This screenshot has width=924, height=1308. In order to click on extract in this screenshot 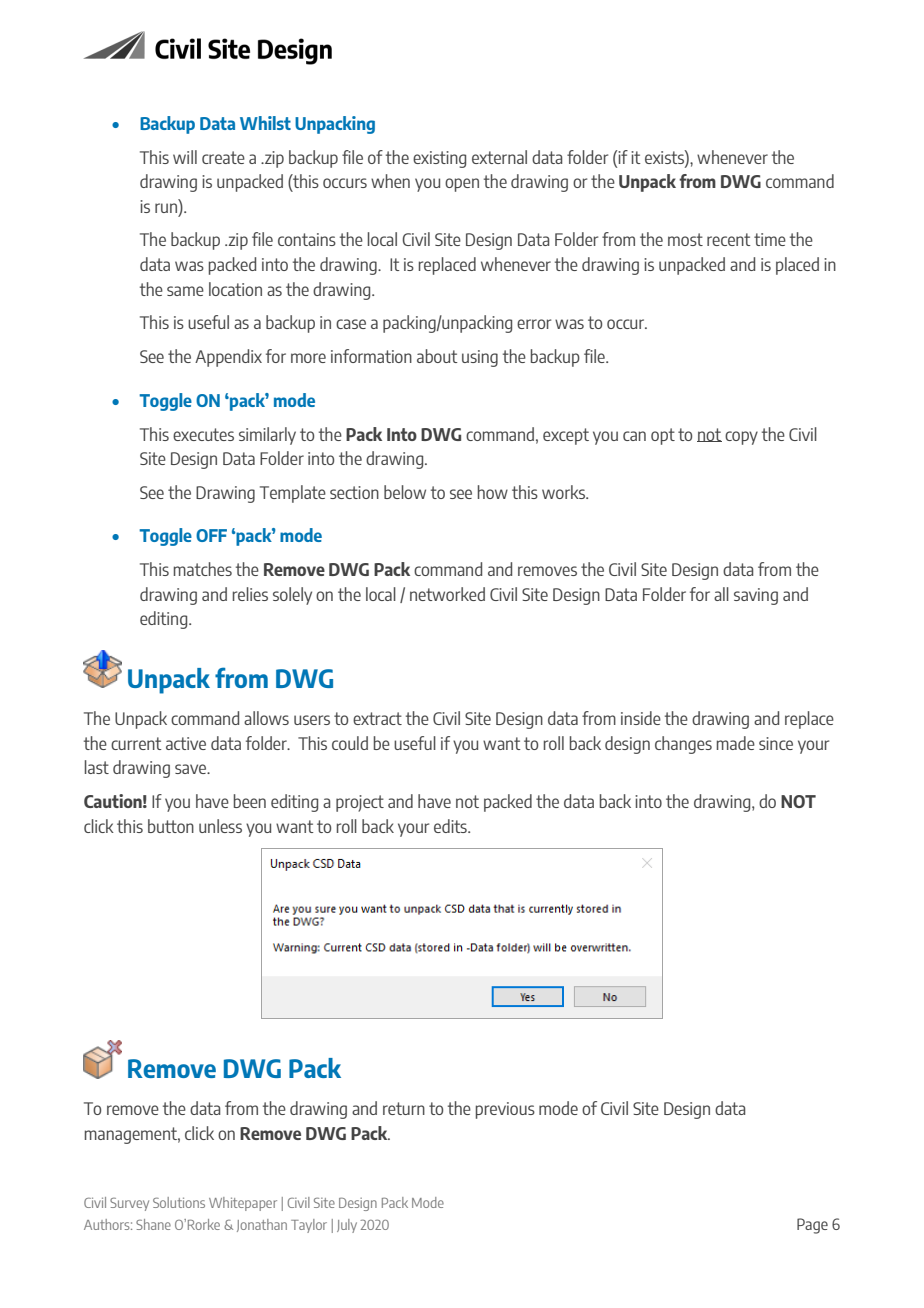, I will do `click(377, 718)`.
